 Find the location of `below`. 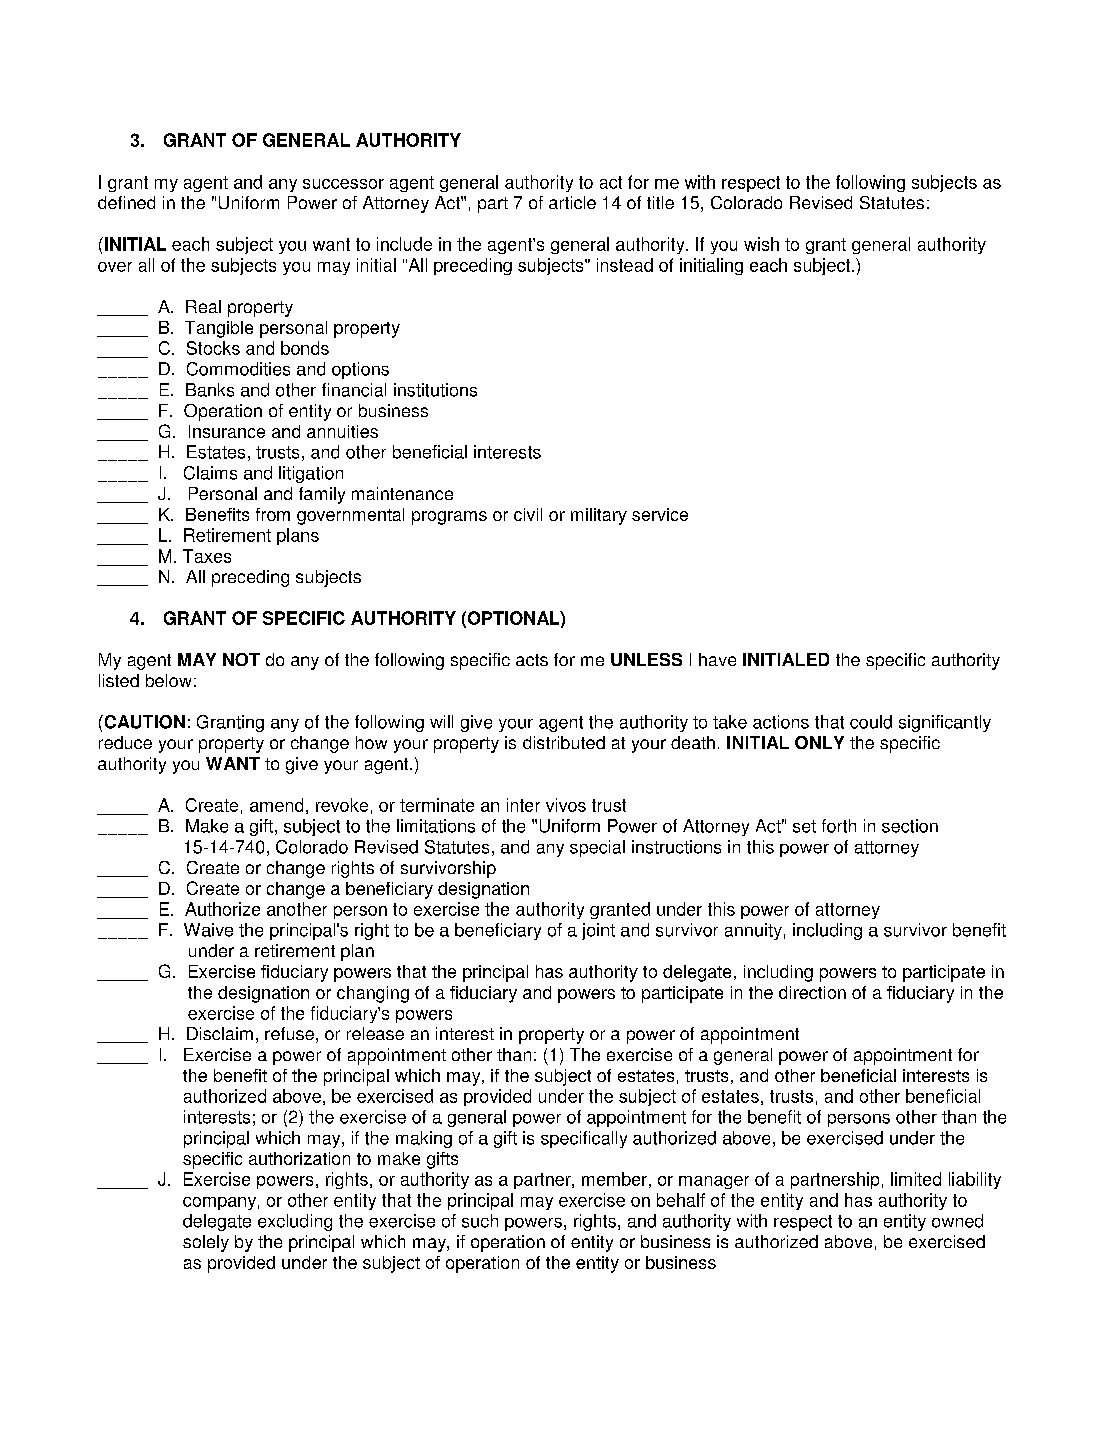

below is located at coordinates (168, 680).
